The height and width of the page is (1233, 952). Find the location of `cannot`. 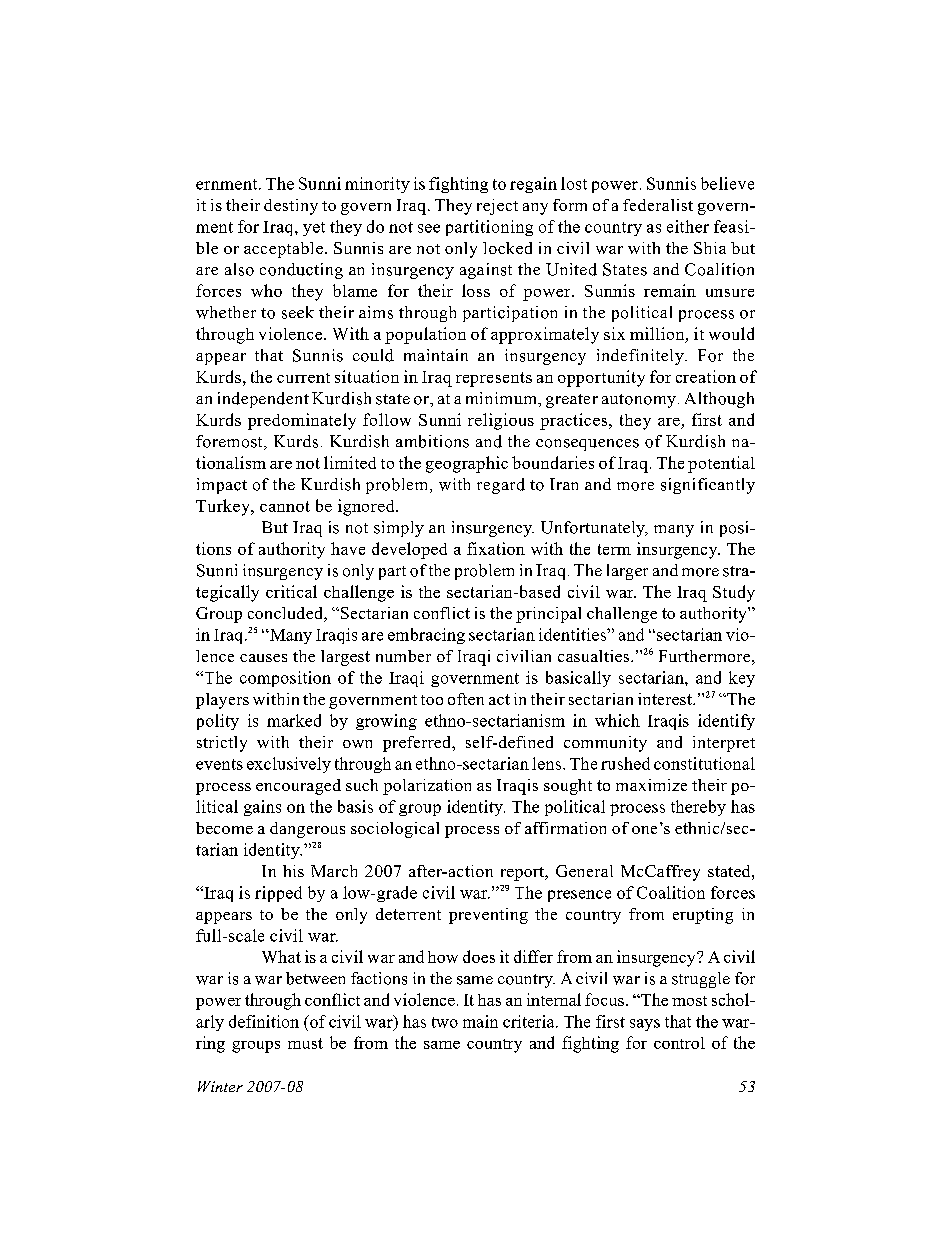

cannot is located at coordinates (285, 506).
